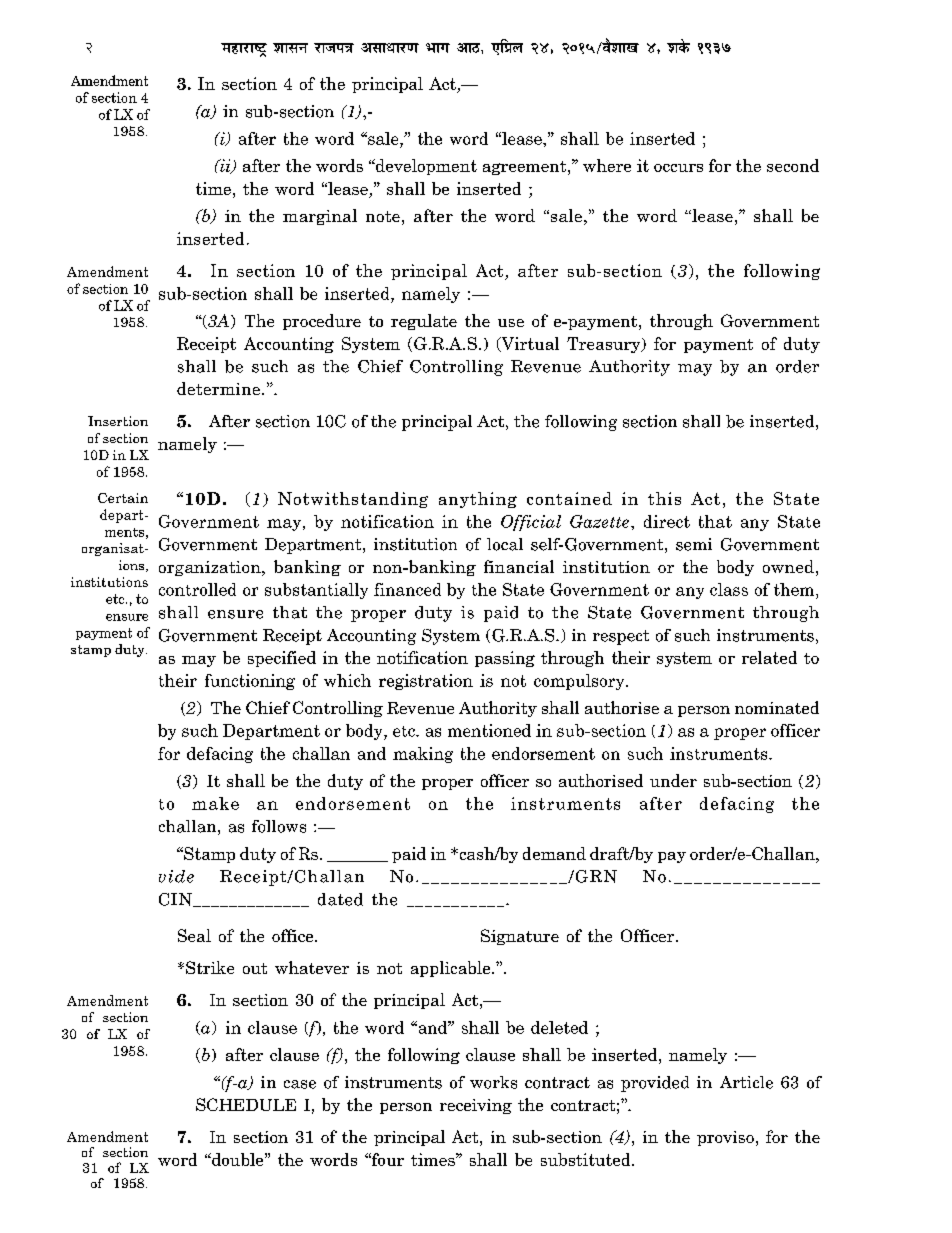 This screenshot has height=1233, width=952. I want to click on applicable, so click(452, 969).
